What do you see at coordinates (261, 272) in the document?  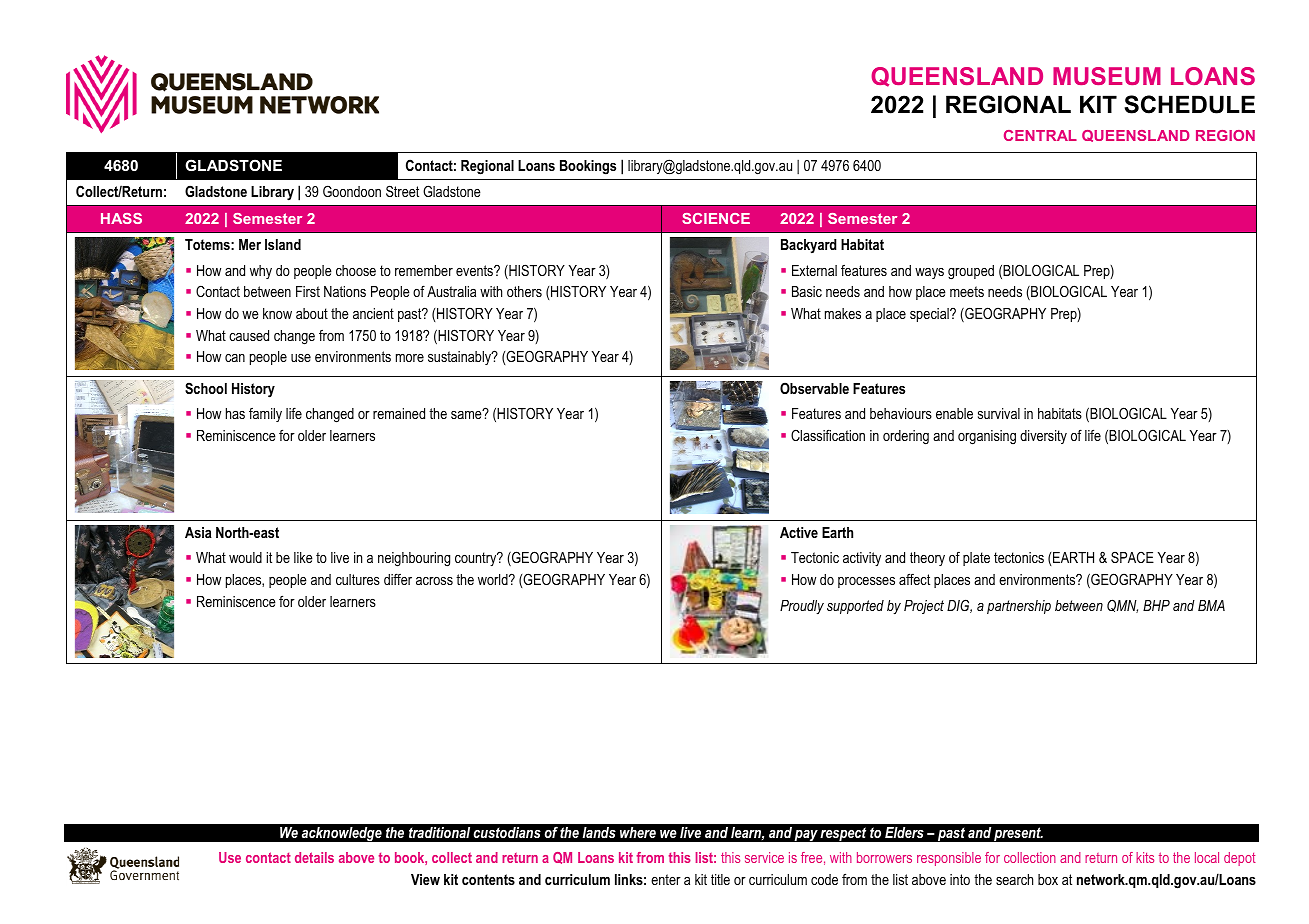 I see `why` at bounding box center [261, 272].
